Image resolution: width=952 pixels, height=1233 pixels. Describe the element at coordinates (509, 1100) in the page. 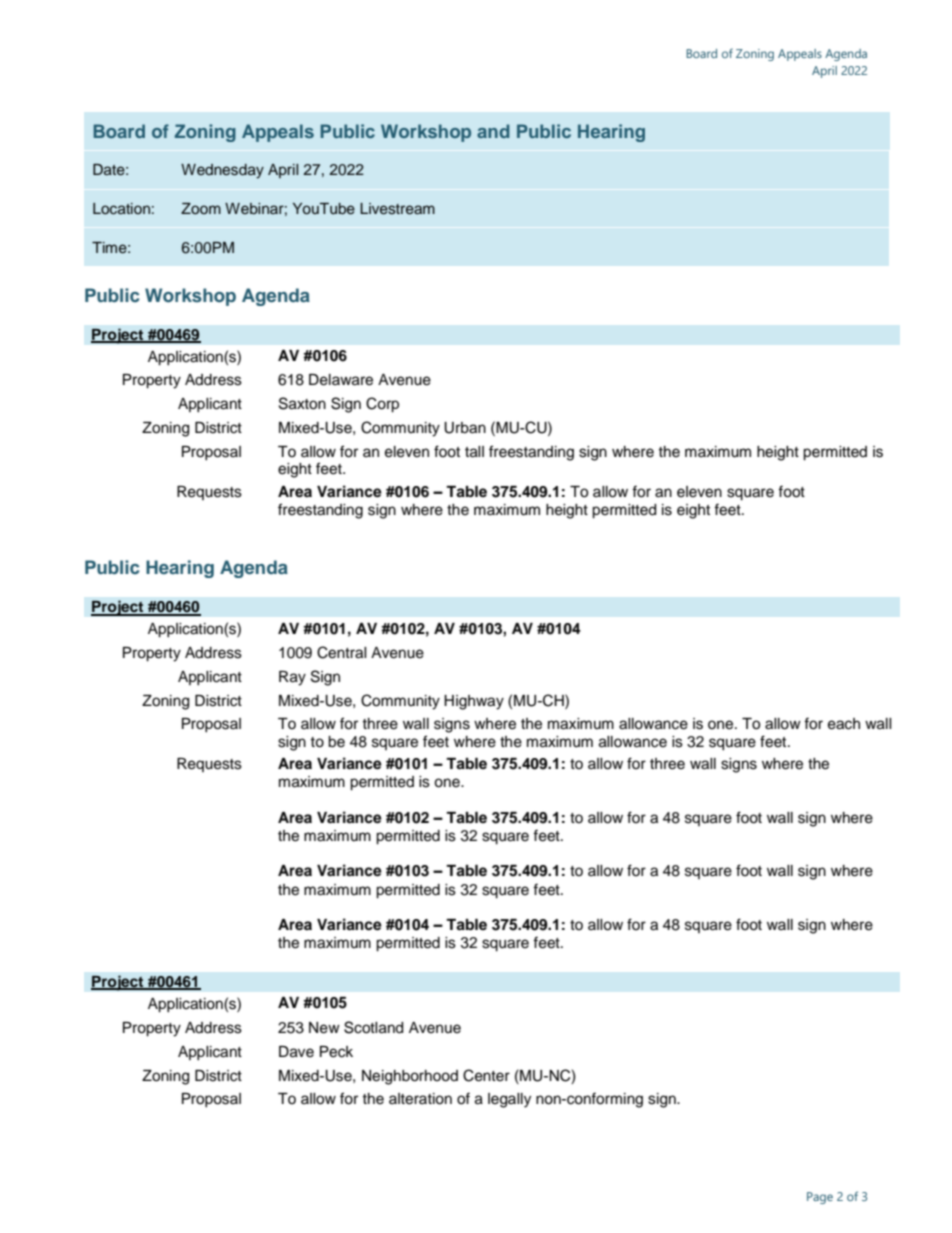

I see `legally` at that location.
